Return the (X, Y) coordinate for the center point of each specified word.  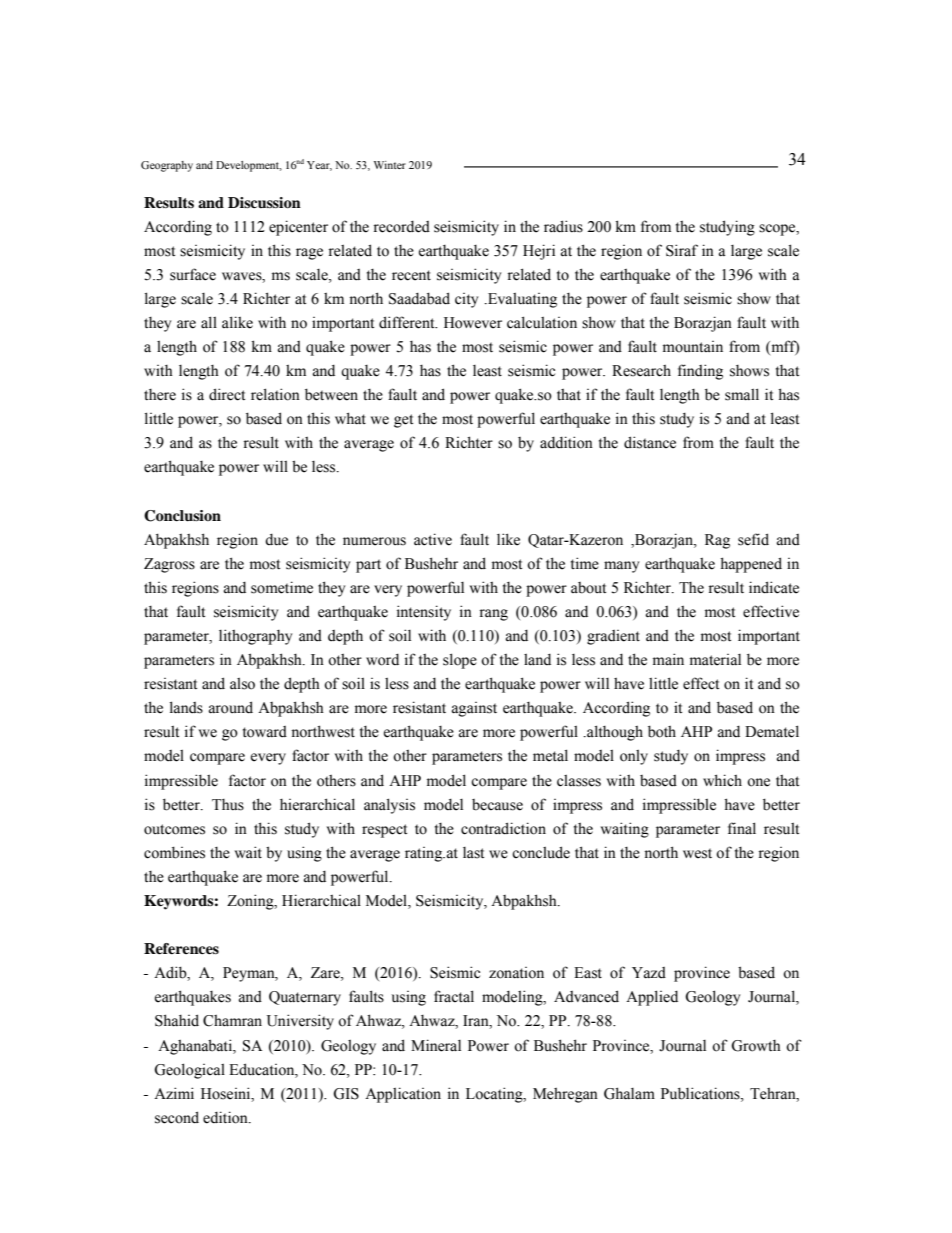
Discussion (264, 203)
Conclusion (182, 516)
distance (650, 442)
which (722, 780)
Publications (701, 1093)
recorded (401, 227)
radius (563, 226)
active (433, 539)
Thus (228, 805)
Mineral (436, 1045)
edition (226, 1117)
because (497, 805)
